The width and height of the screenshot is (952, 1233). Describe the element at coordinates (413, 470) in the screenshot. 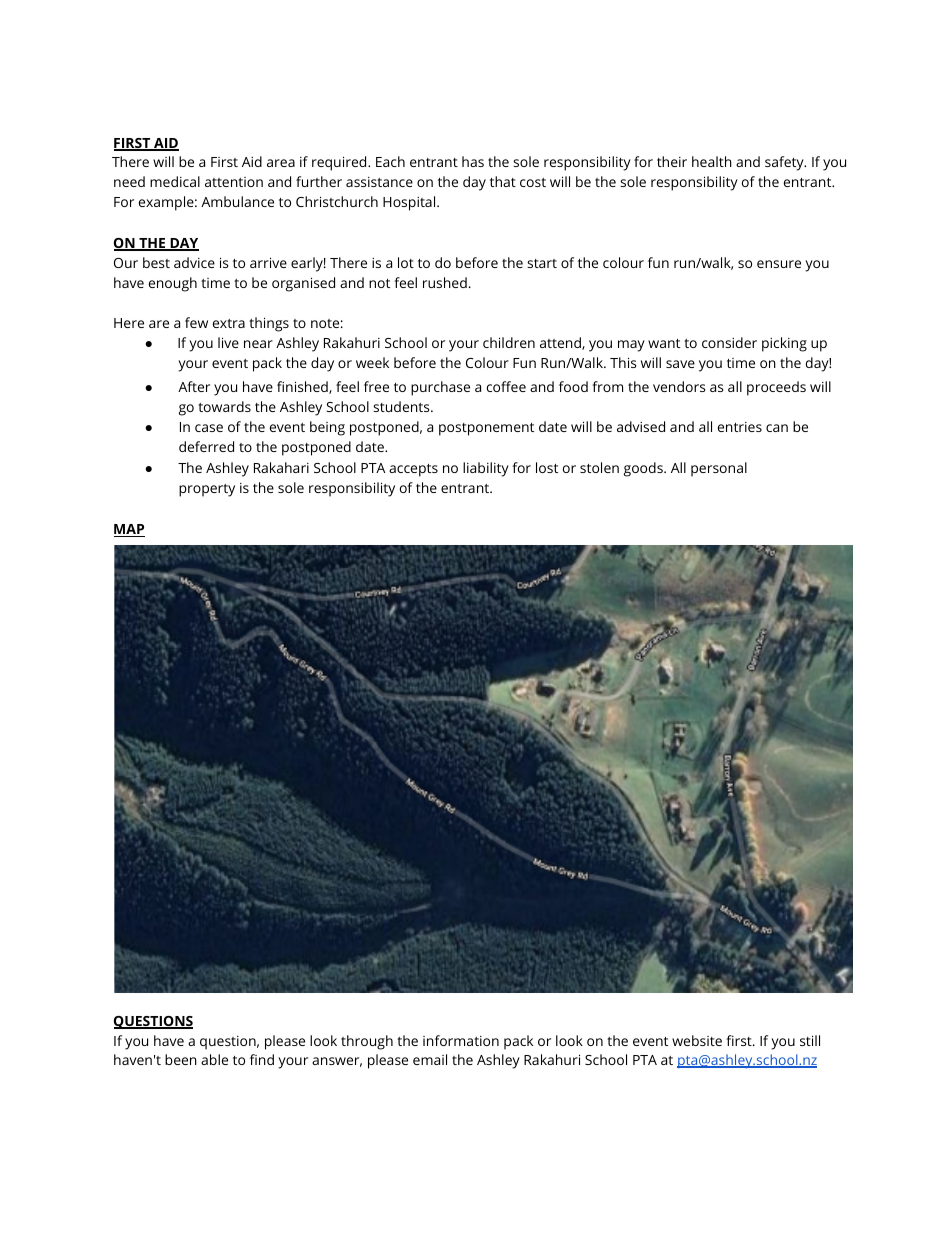

I see `accepts` at that location.
